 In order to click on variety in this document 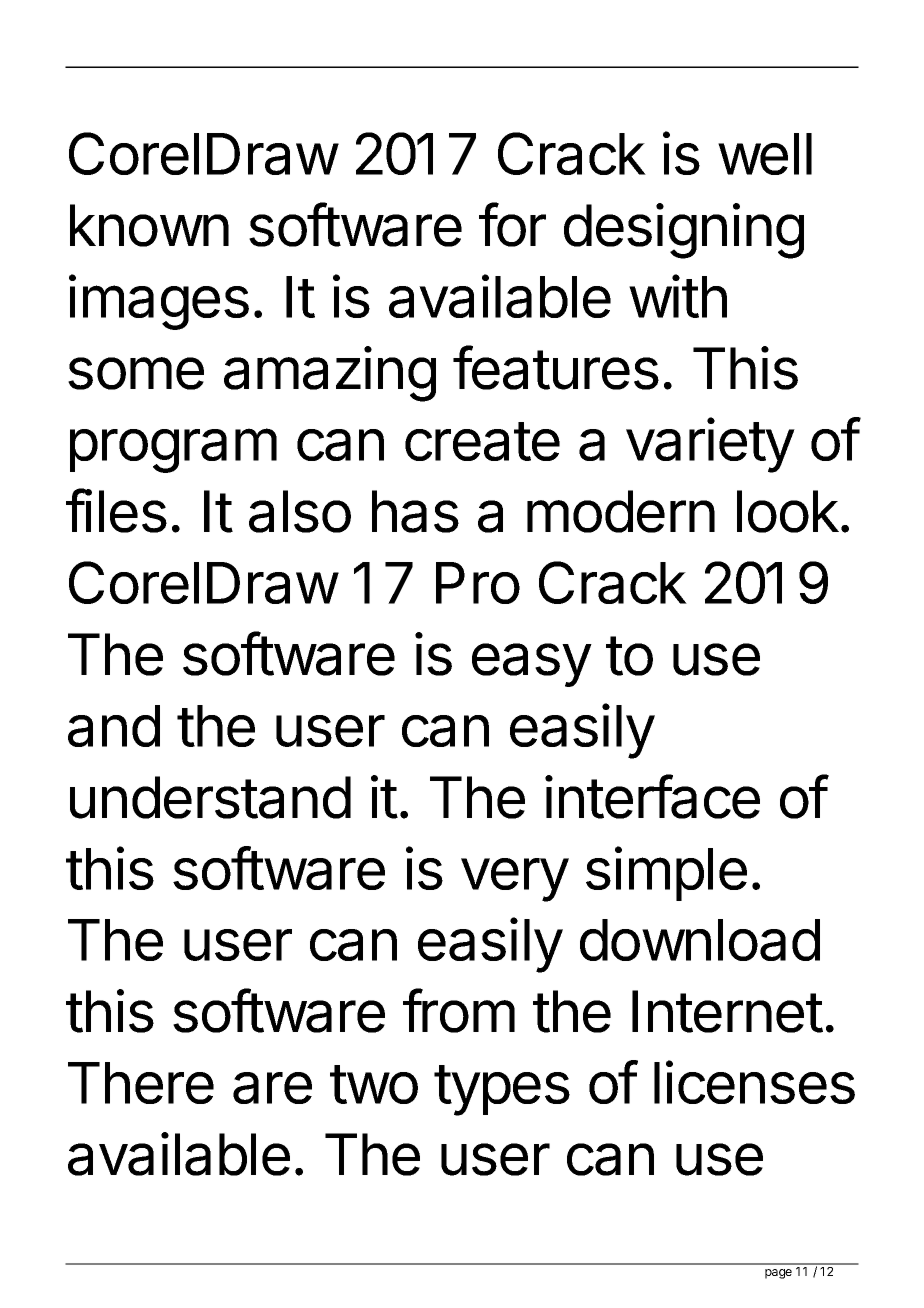, I will do `click(710, 445)`.
